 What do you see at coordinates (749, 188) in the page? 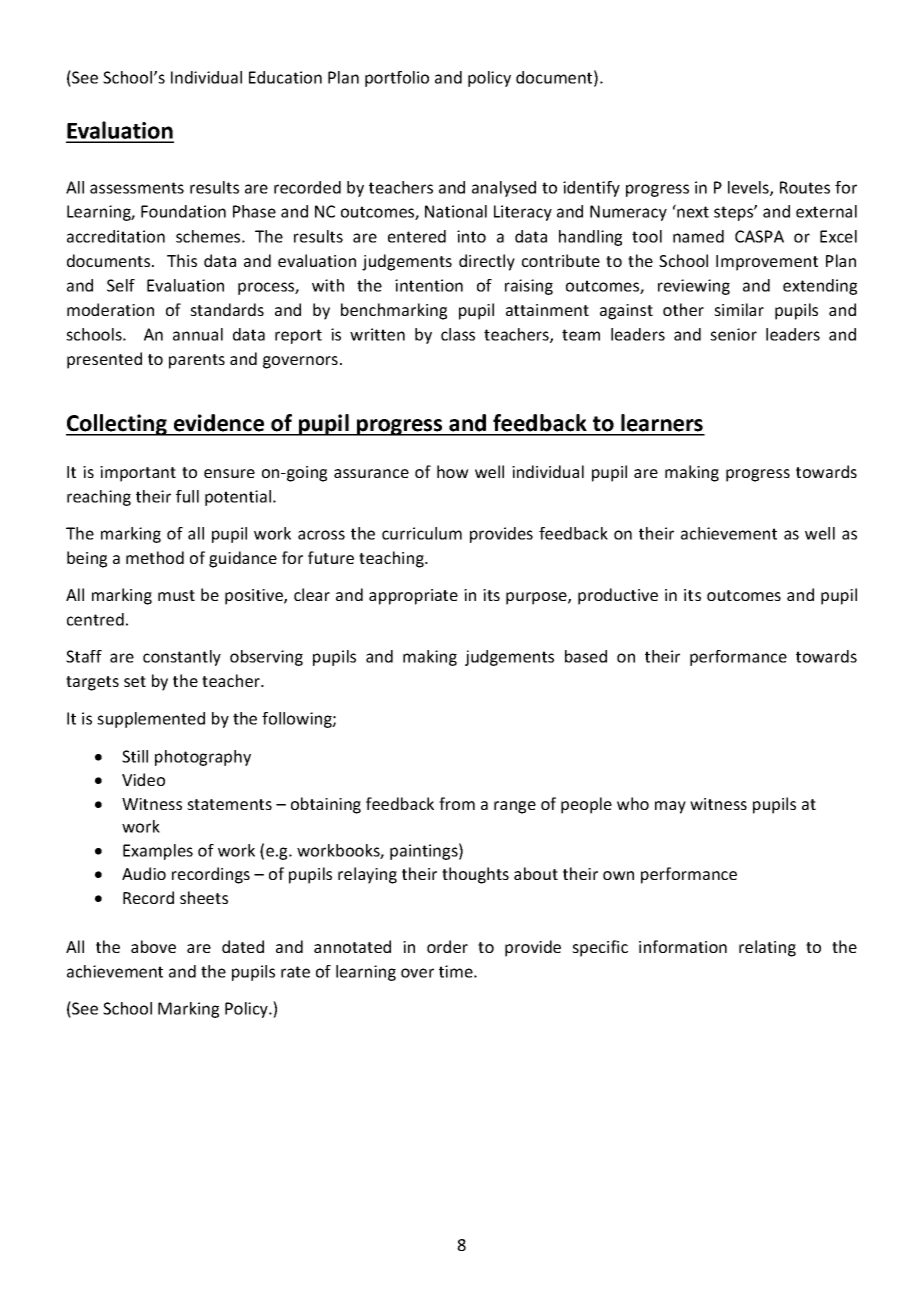
I see `levels` at bounding box center [749, 188].
